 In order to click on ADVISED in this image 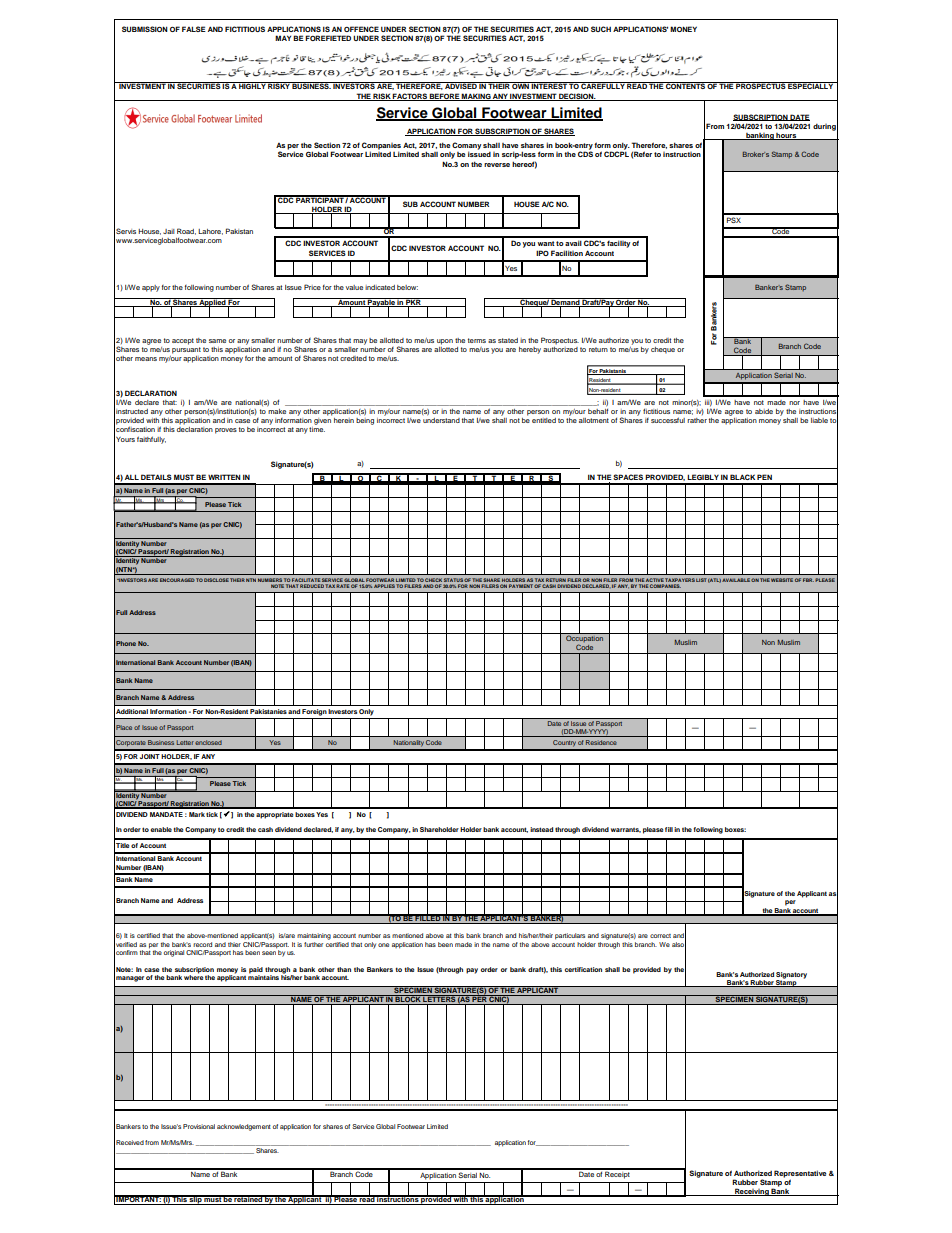, I will do `click(461, 85)`.
